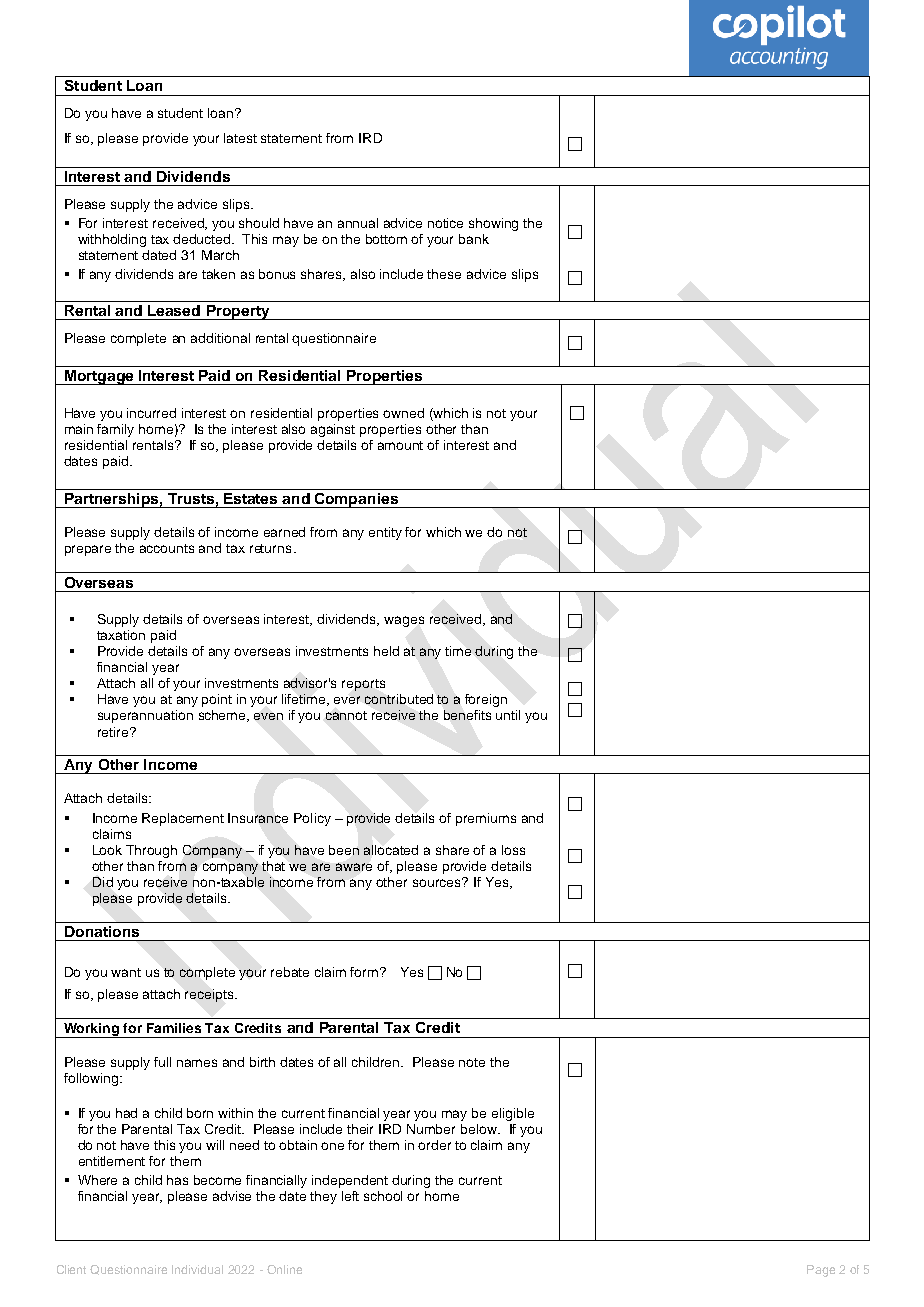  I want to click on school, so click(383, 1196).
